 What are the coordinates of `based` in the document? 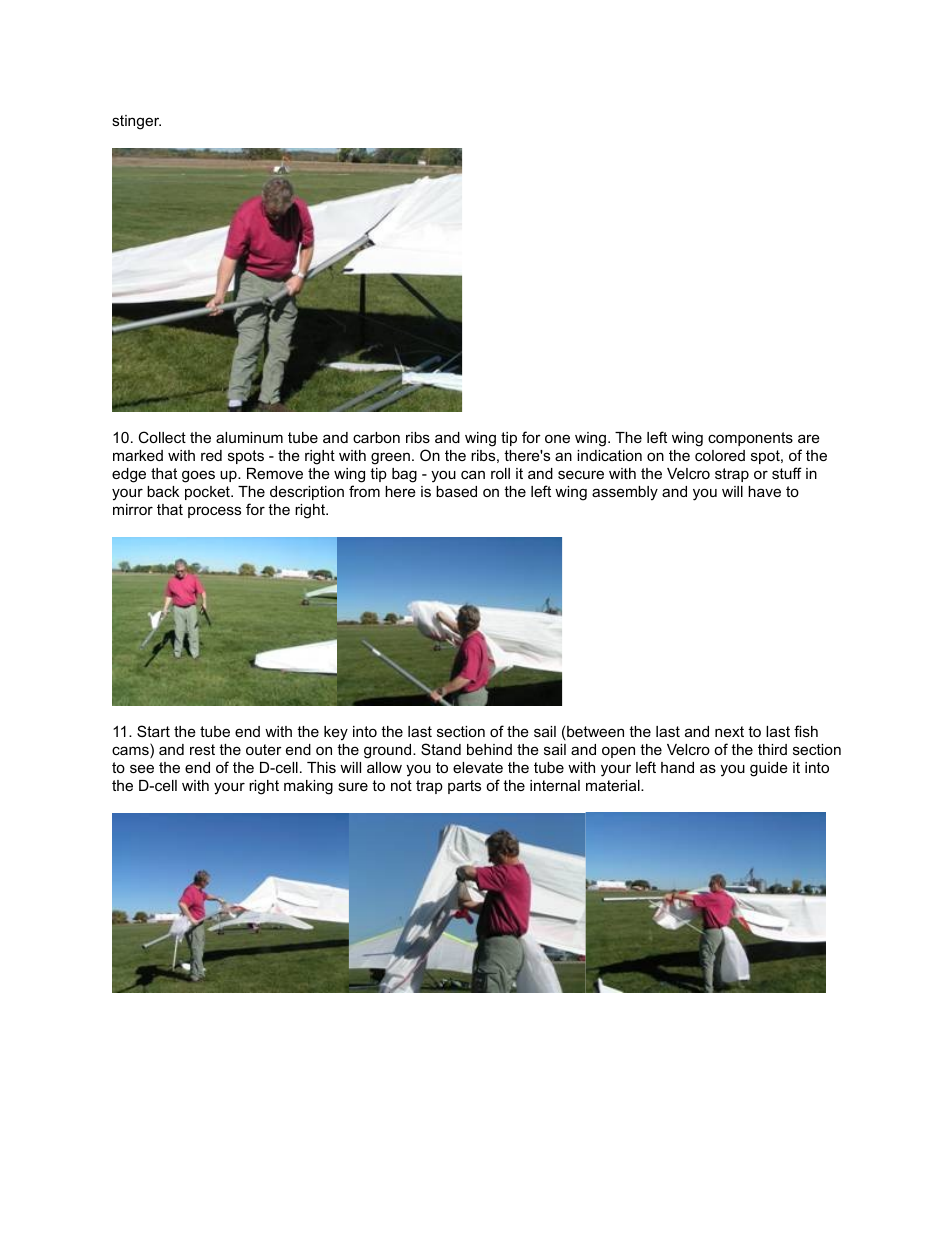 It's located at (456, 491).
